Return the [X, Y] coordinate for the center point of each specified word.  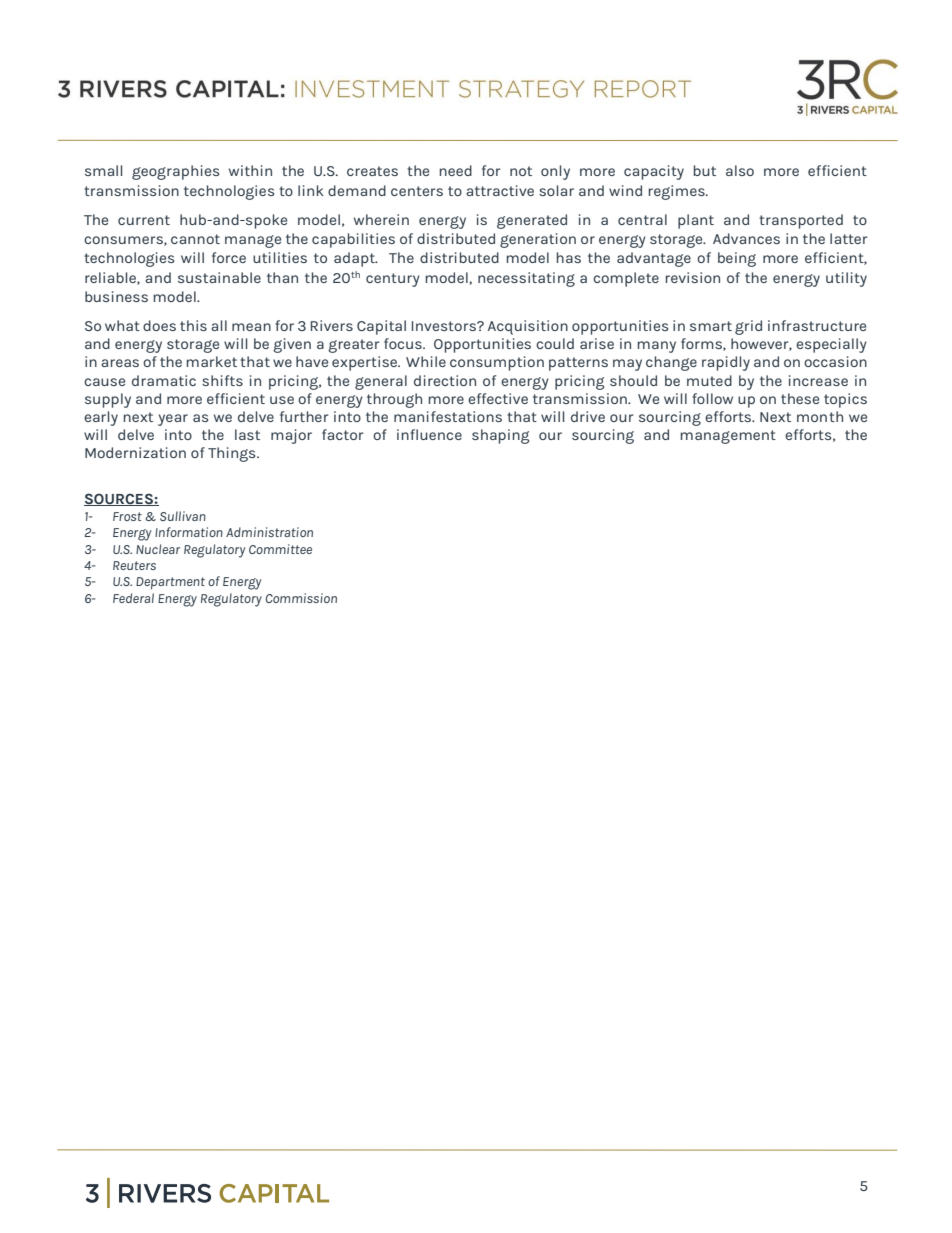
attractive [500, 190]
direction [445, 380]
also [740, 170]
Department [170, 583]
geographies [175, 172]
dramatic [164, 380]
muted [709, 380]
